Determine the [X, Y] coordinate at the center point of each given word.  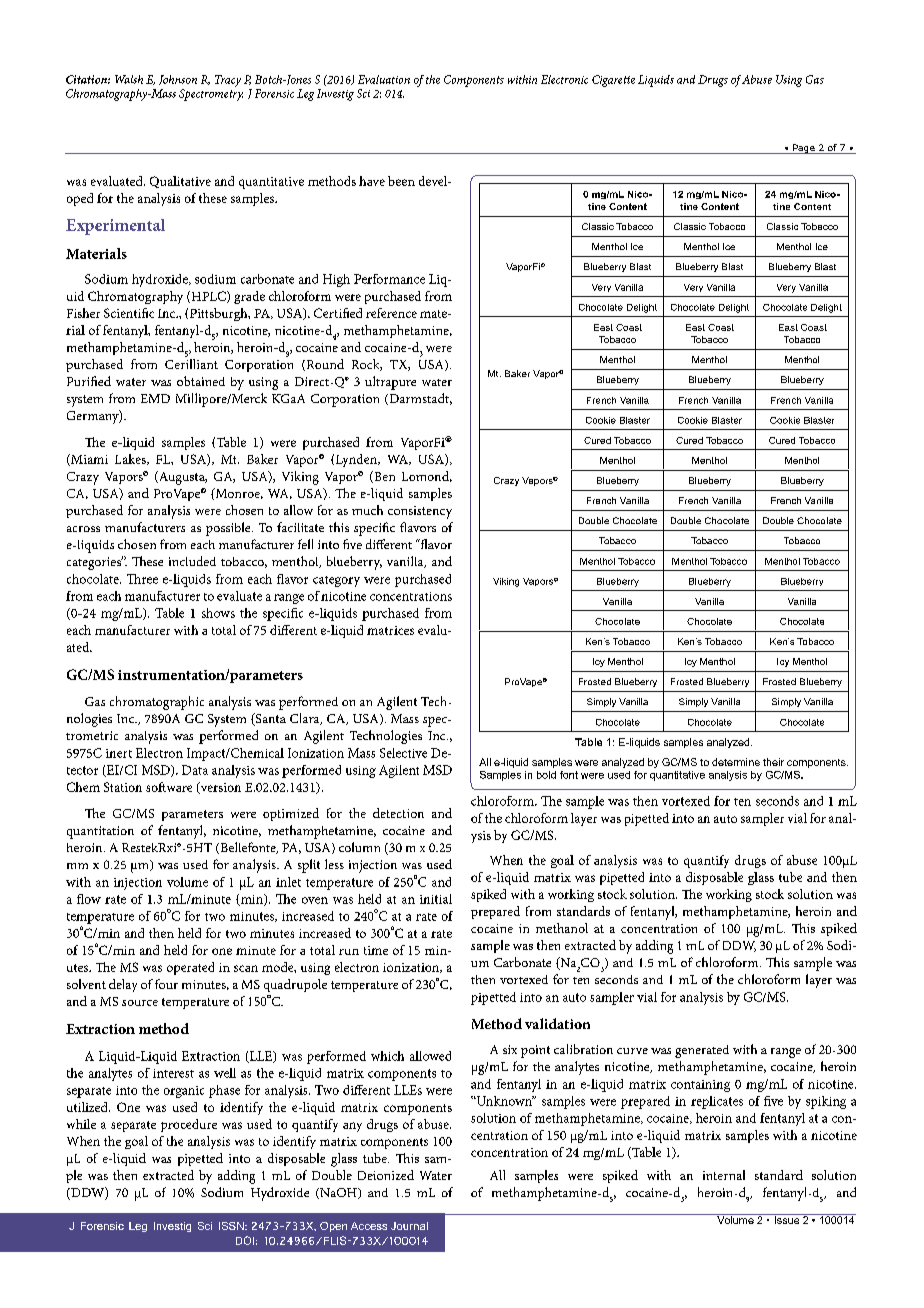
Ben [383, 477]
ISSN [232, 1226]
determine [736, 762]
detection [398, 813]
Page [804, 149]
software [169, 787]
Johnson [178, 80]
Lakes [131, 459]
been [401, 181]
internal [724, 1175]
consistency [420, 512]
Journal [409, 1226]
